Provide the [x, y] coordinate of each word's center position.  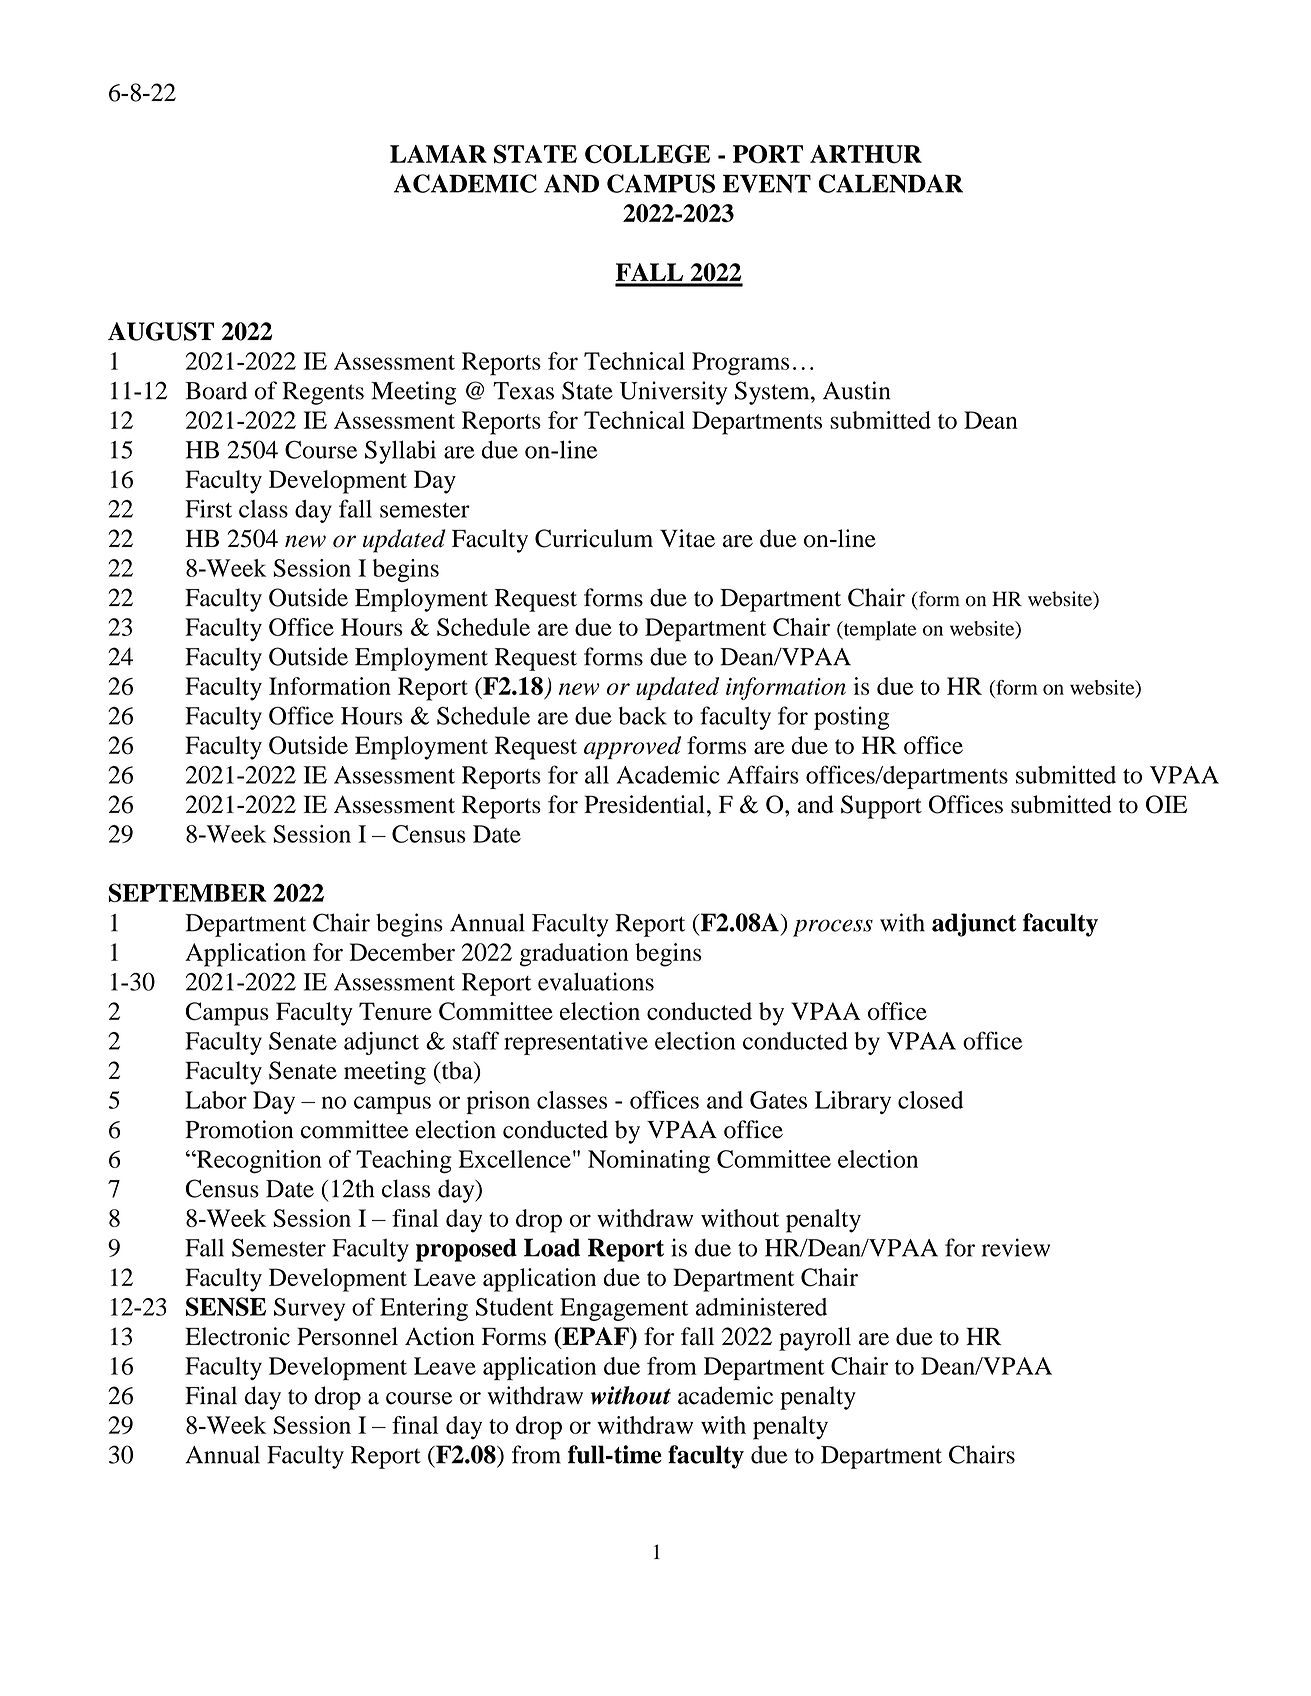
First [208, 508]
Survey [309, 1309]
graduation [574, 955]
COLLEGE [647, 154]
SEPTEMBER [187, 892]
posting [851, 718]
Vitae [687, 538]
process [833, 928]
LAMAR [438, 154]
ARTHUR [866, 154]
